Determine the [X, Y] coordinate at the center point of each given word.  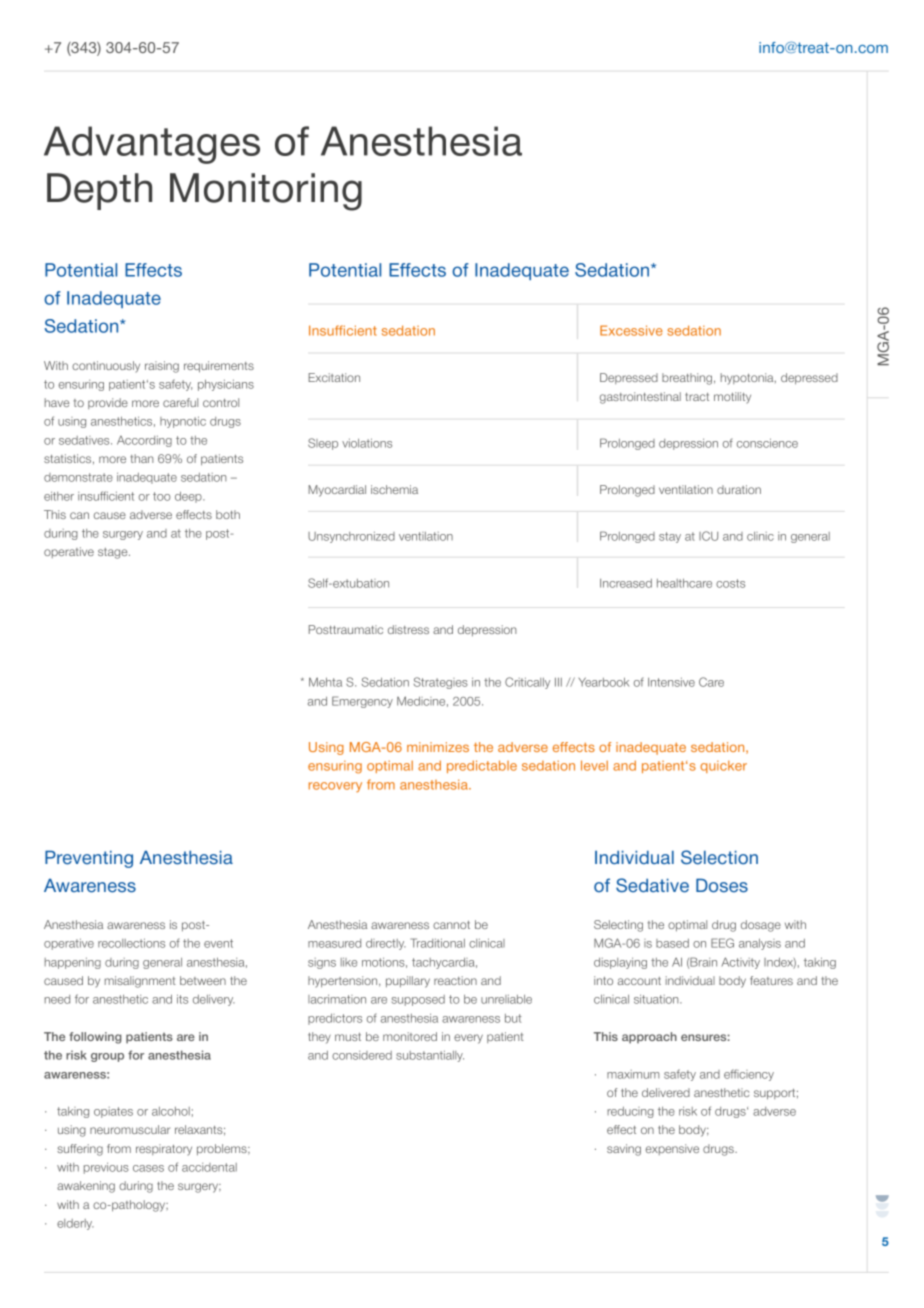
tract [697, 397]
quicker [723, 766]
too [162, 496]
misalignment [140, 982]
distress [408, 629]
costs [730, 583]
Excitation [334, 377]
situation [657, 999]
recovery [335, 787]
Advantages [152, 145]
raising [162, 367]
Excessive [631, 330]
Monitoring [266, 192]
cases [148, 1168]
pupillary [408, 982]
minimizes [438, 747]
